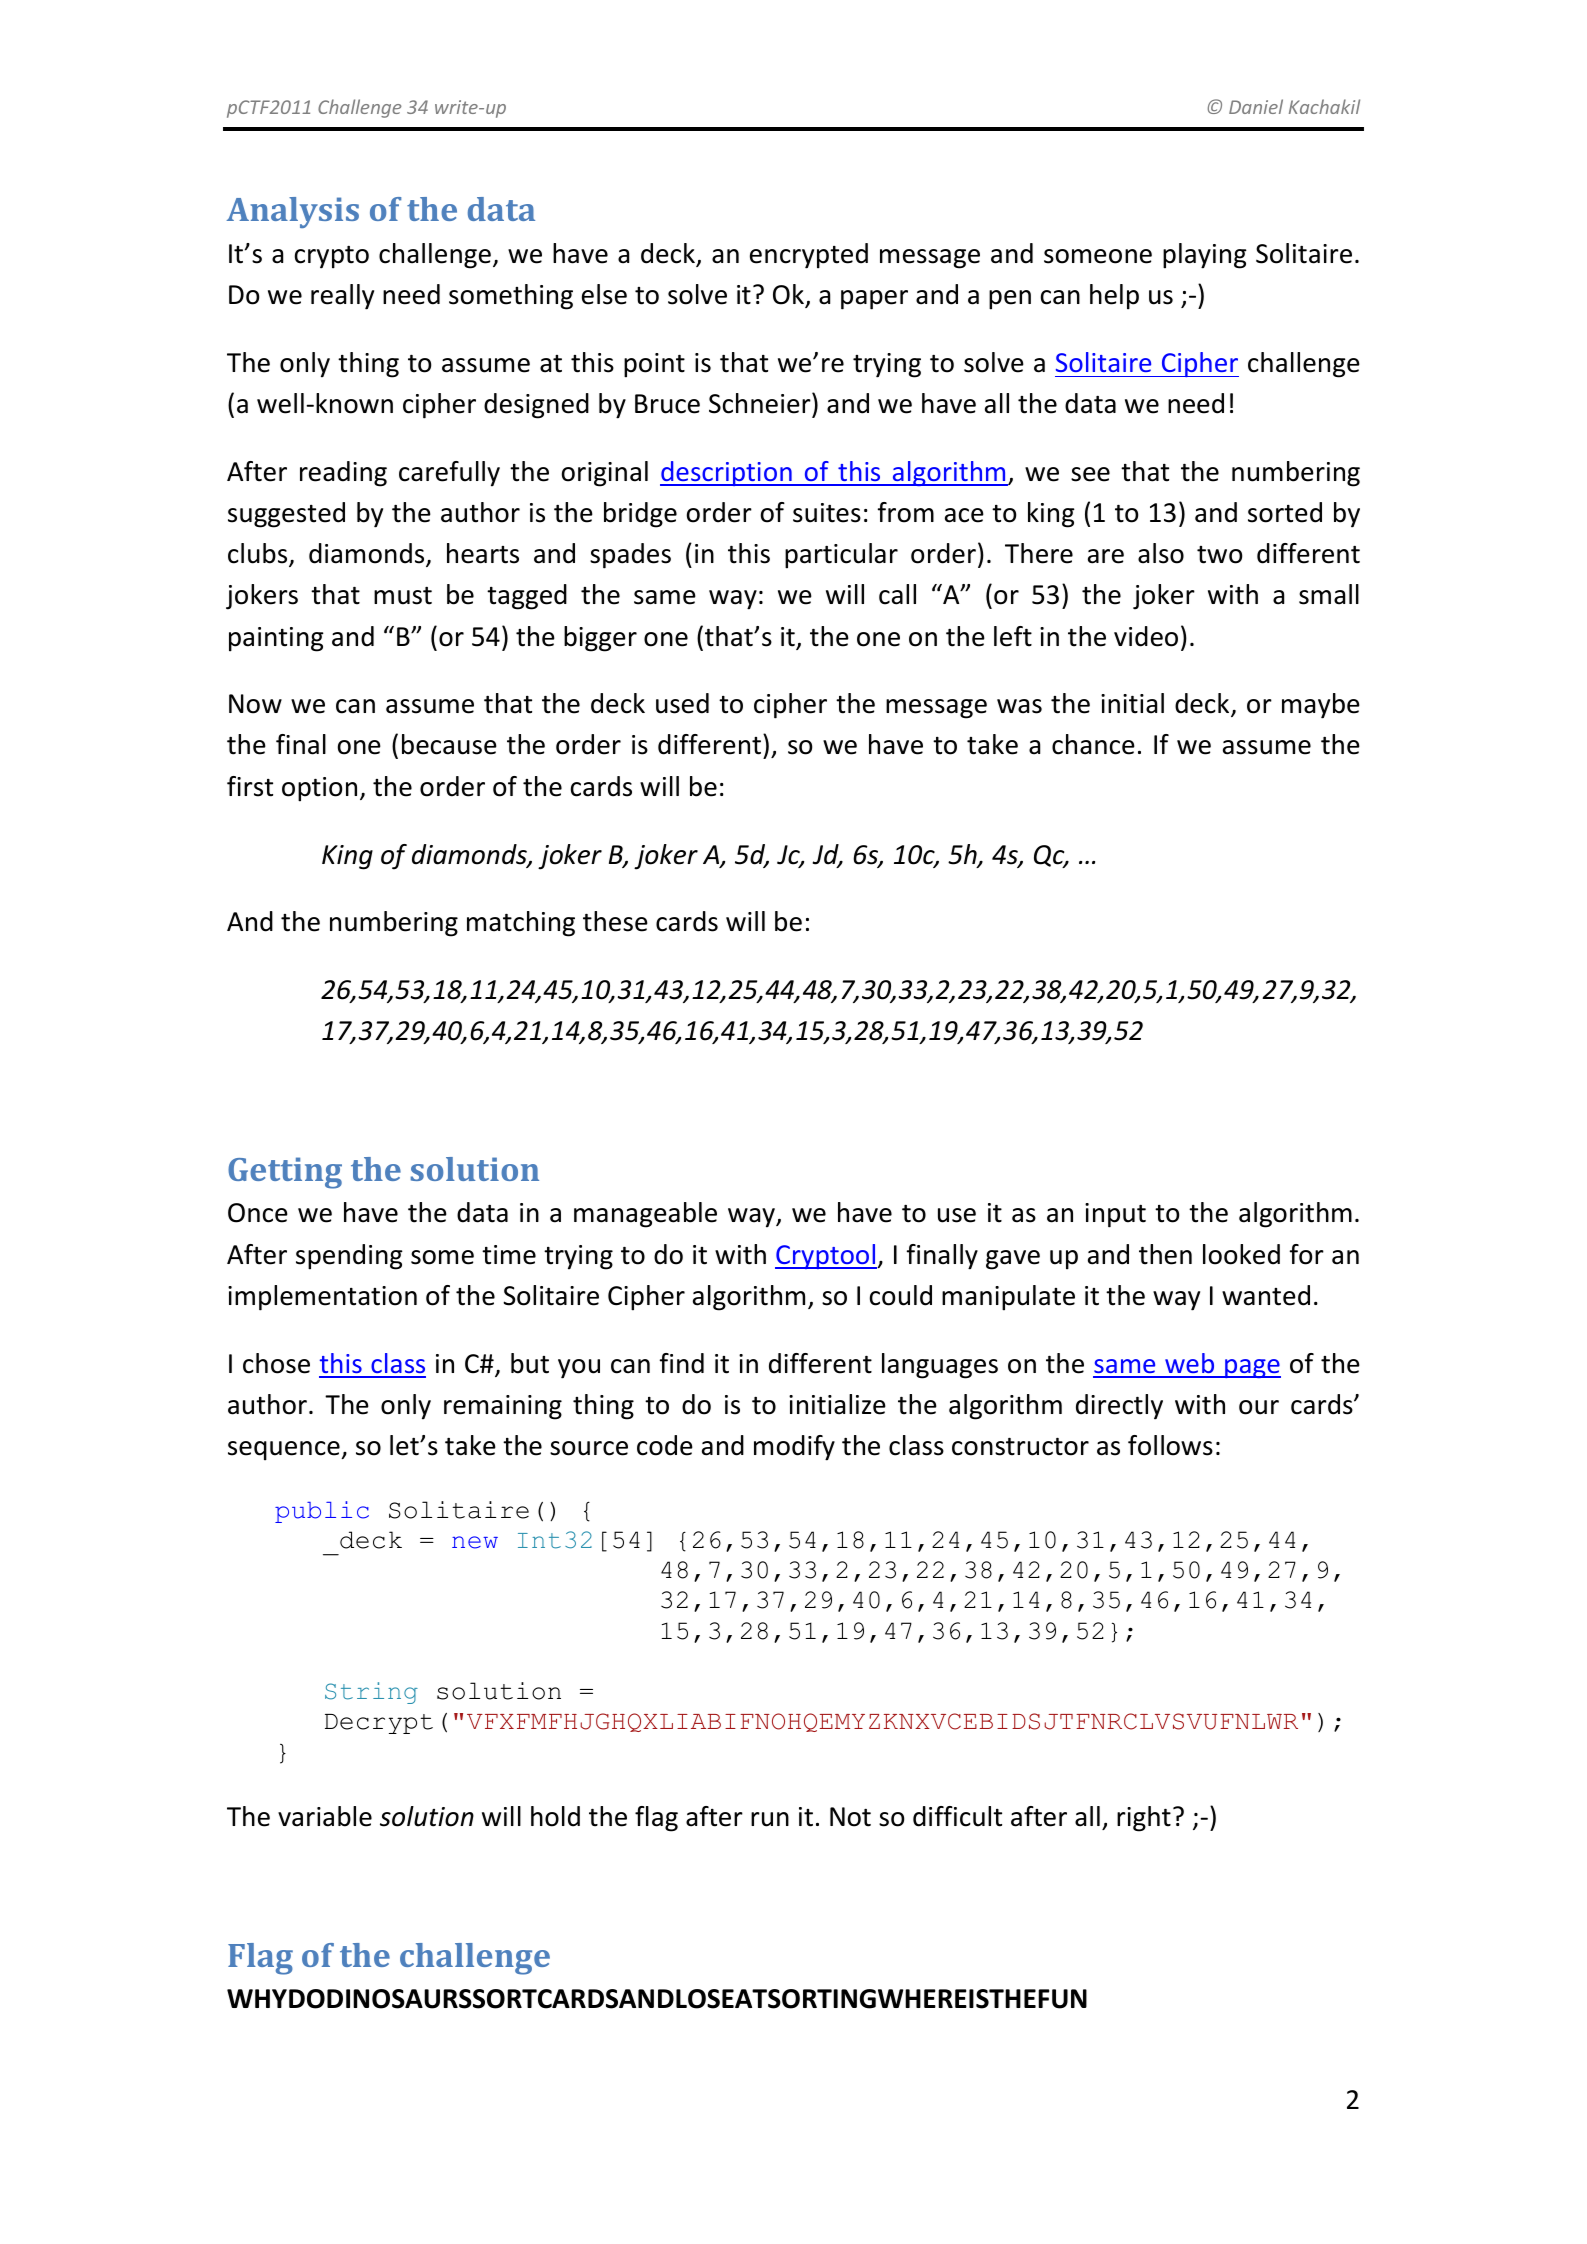 The height and width of the image is (2244, 1587). What do you see at coordinates (1252, 1368) in the image?
I see `page` at bounding box center [1252, 1368].
